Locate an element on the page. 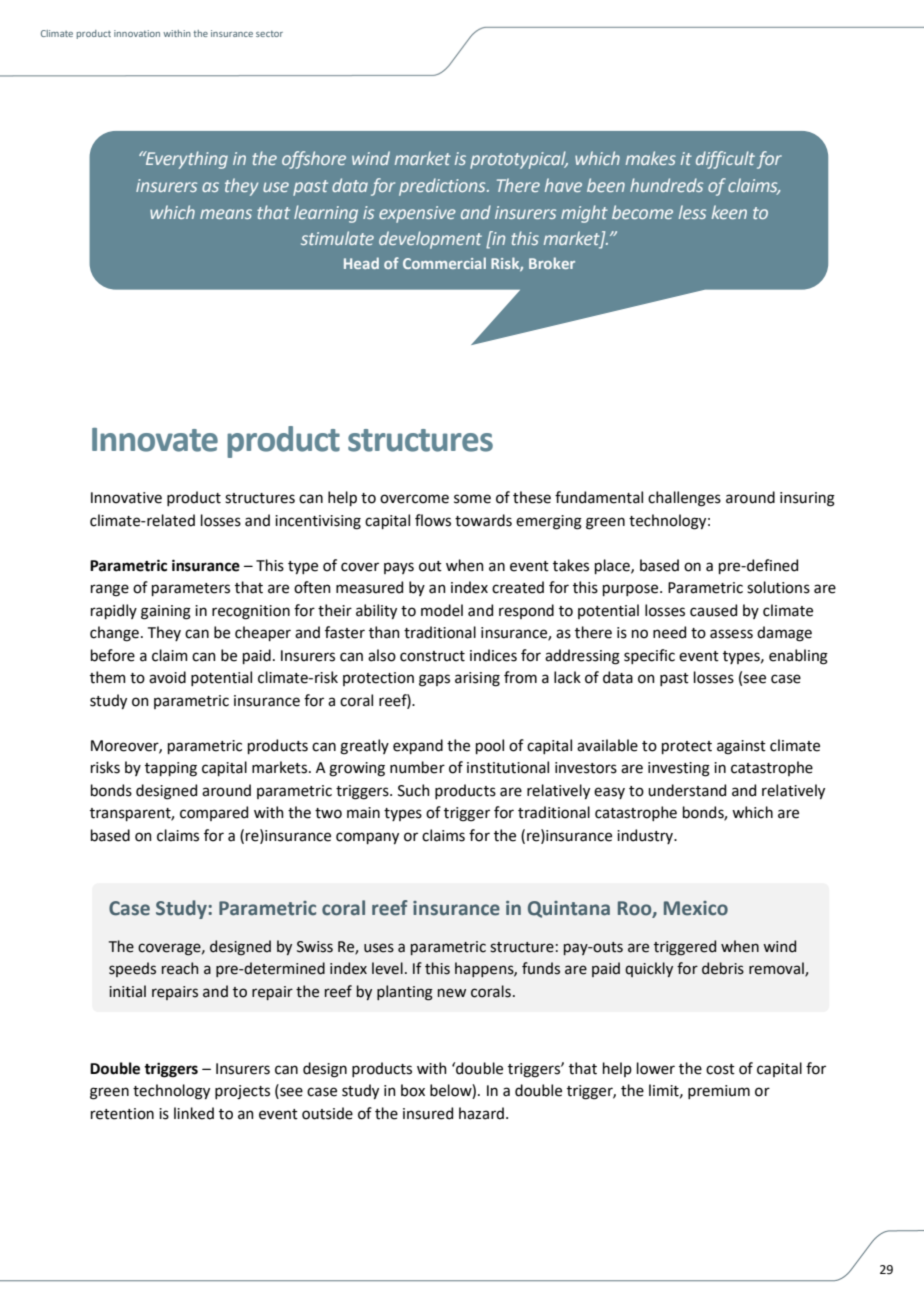  caused is located at coordinates (713, 610).
